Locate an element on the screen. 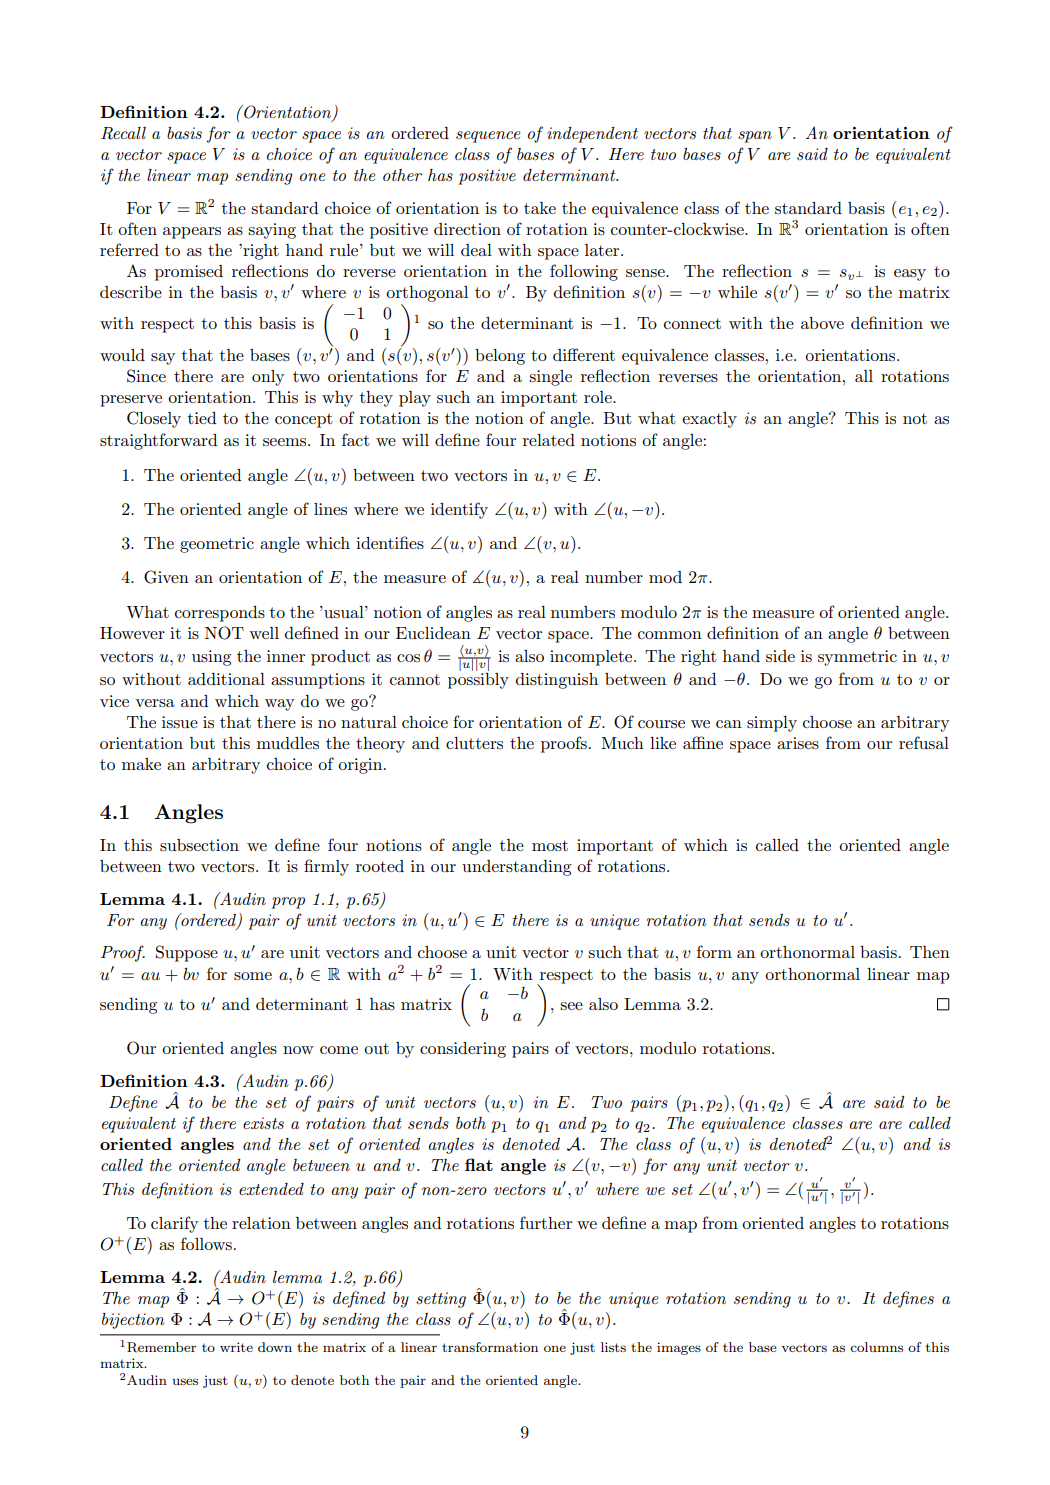  appears is located at coordinates (192, 233).
